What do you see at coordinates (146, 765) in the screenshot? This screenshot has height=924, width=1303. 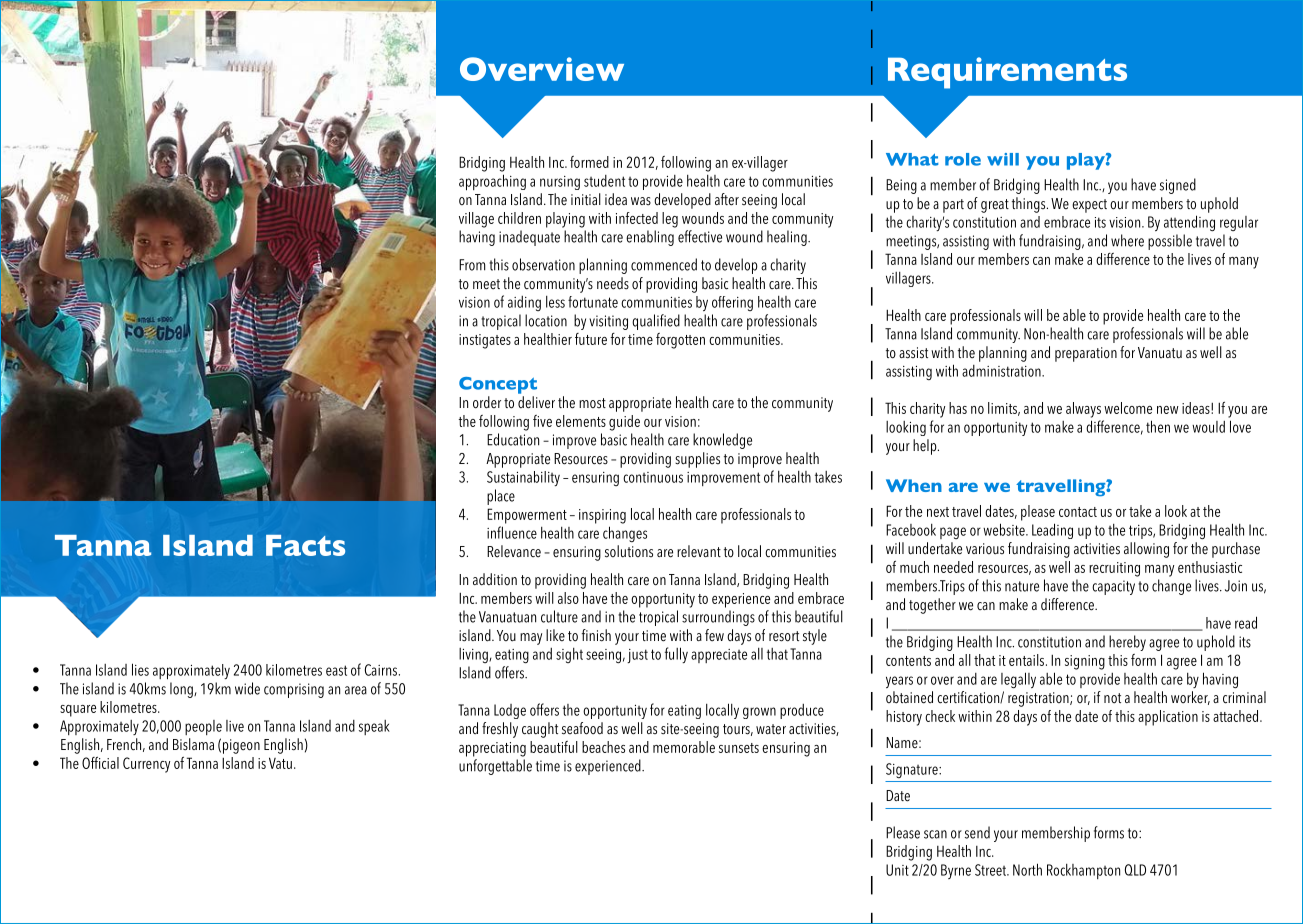 I see `Currency` at bounding box center [146, 765].
